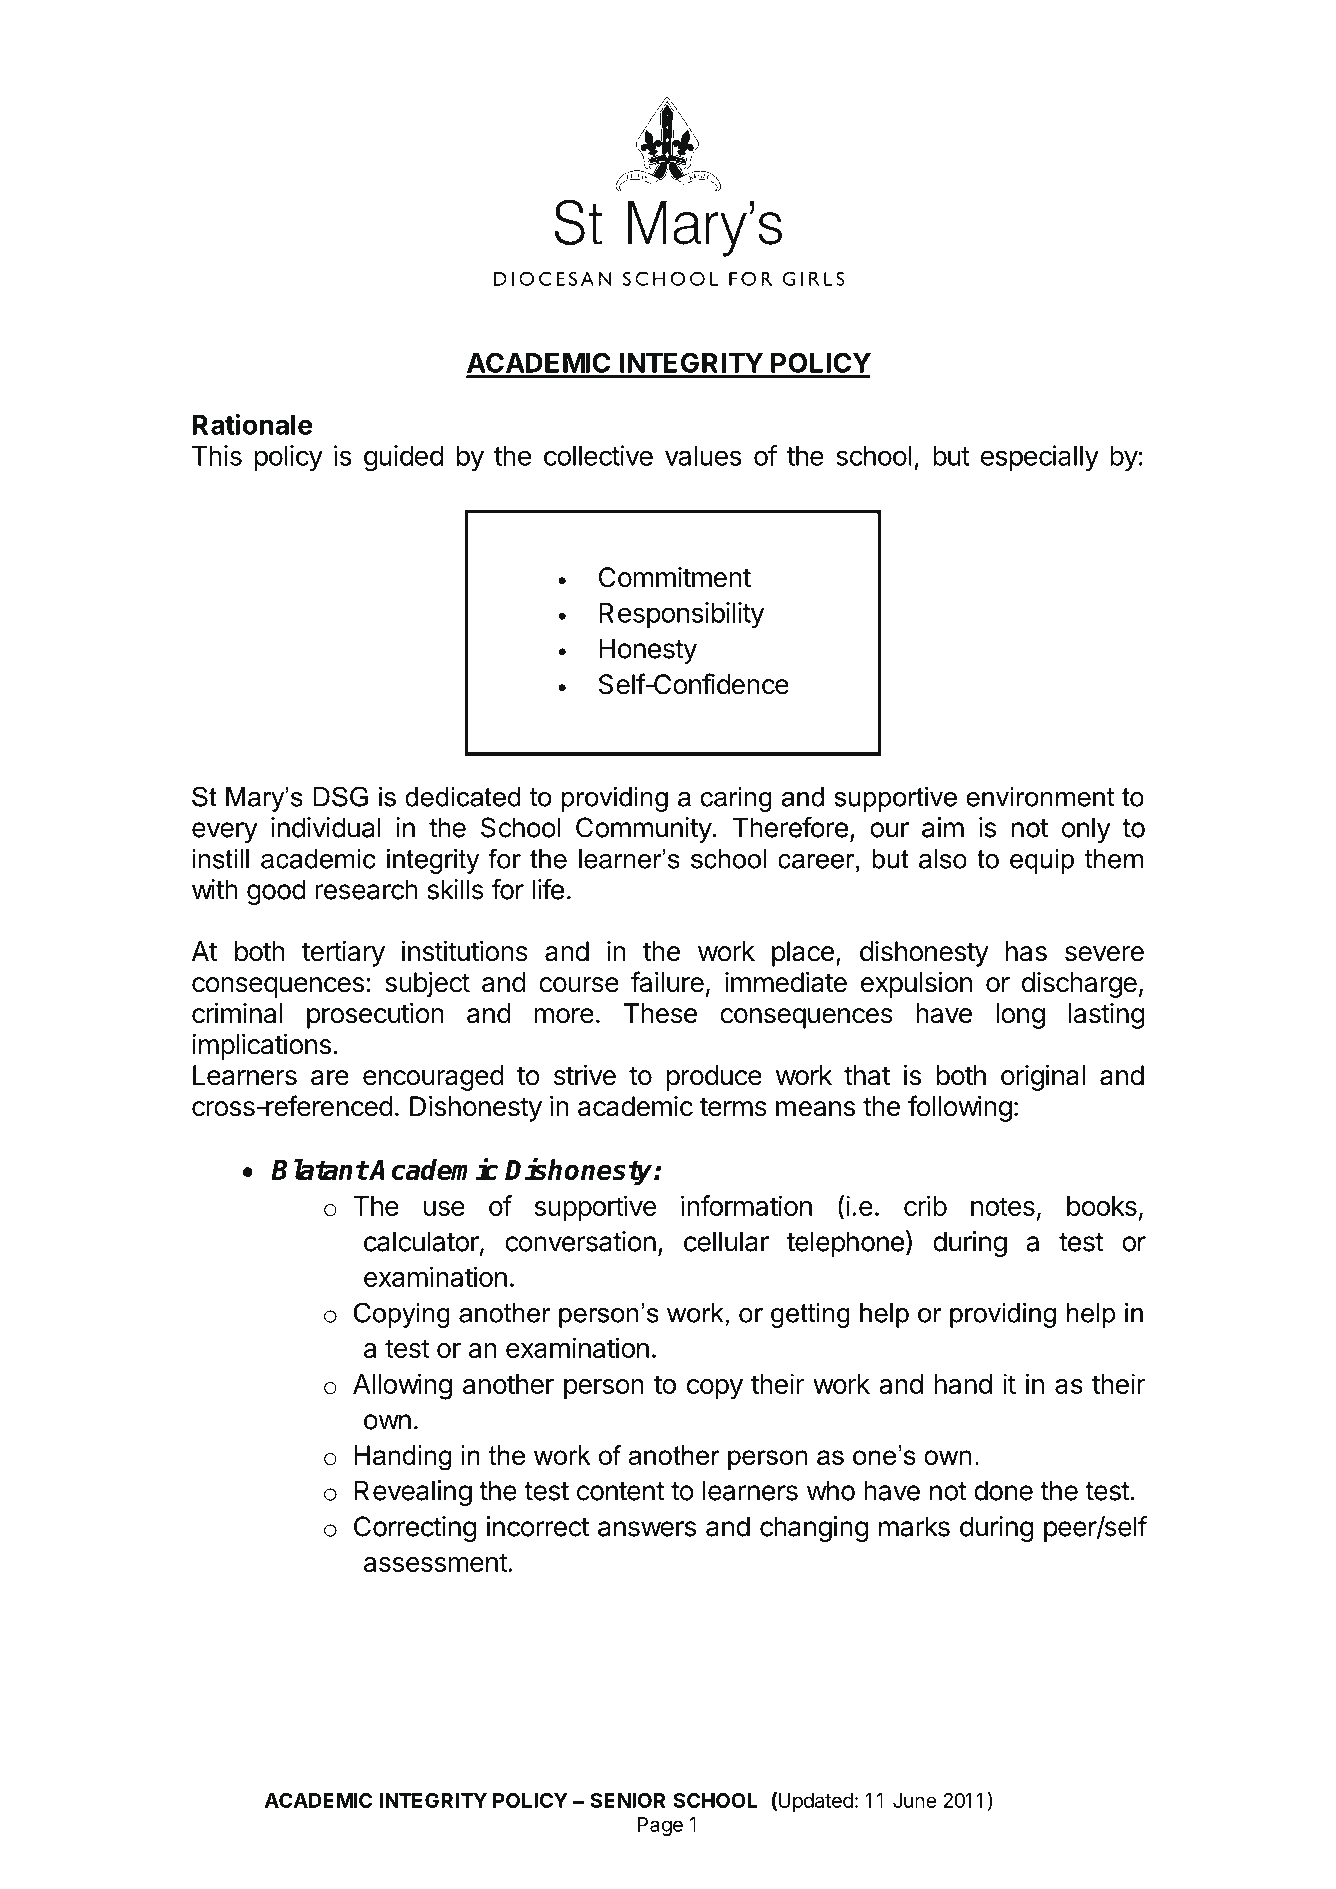  I want to click on SENIOR, so click(627, 1800).
